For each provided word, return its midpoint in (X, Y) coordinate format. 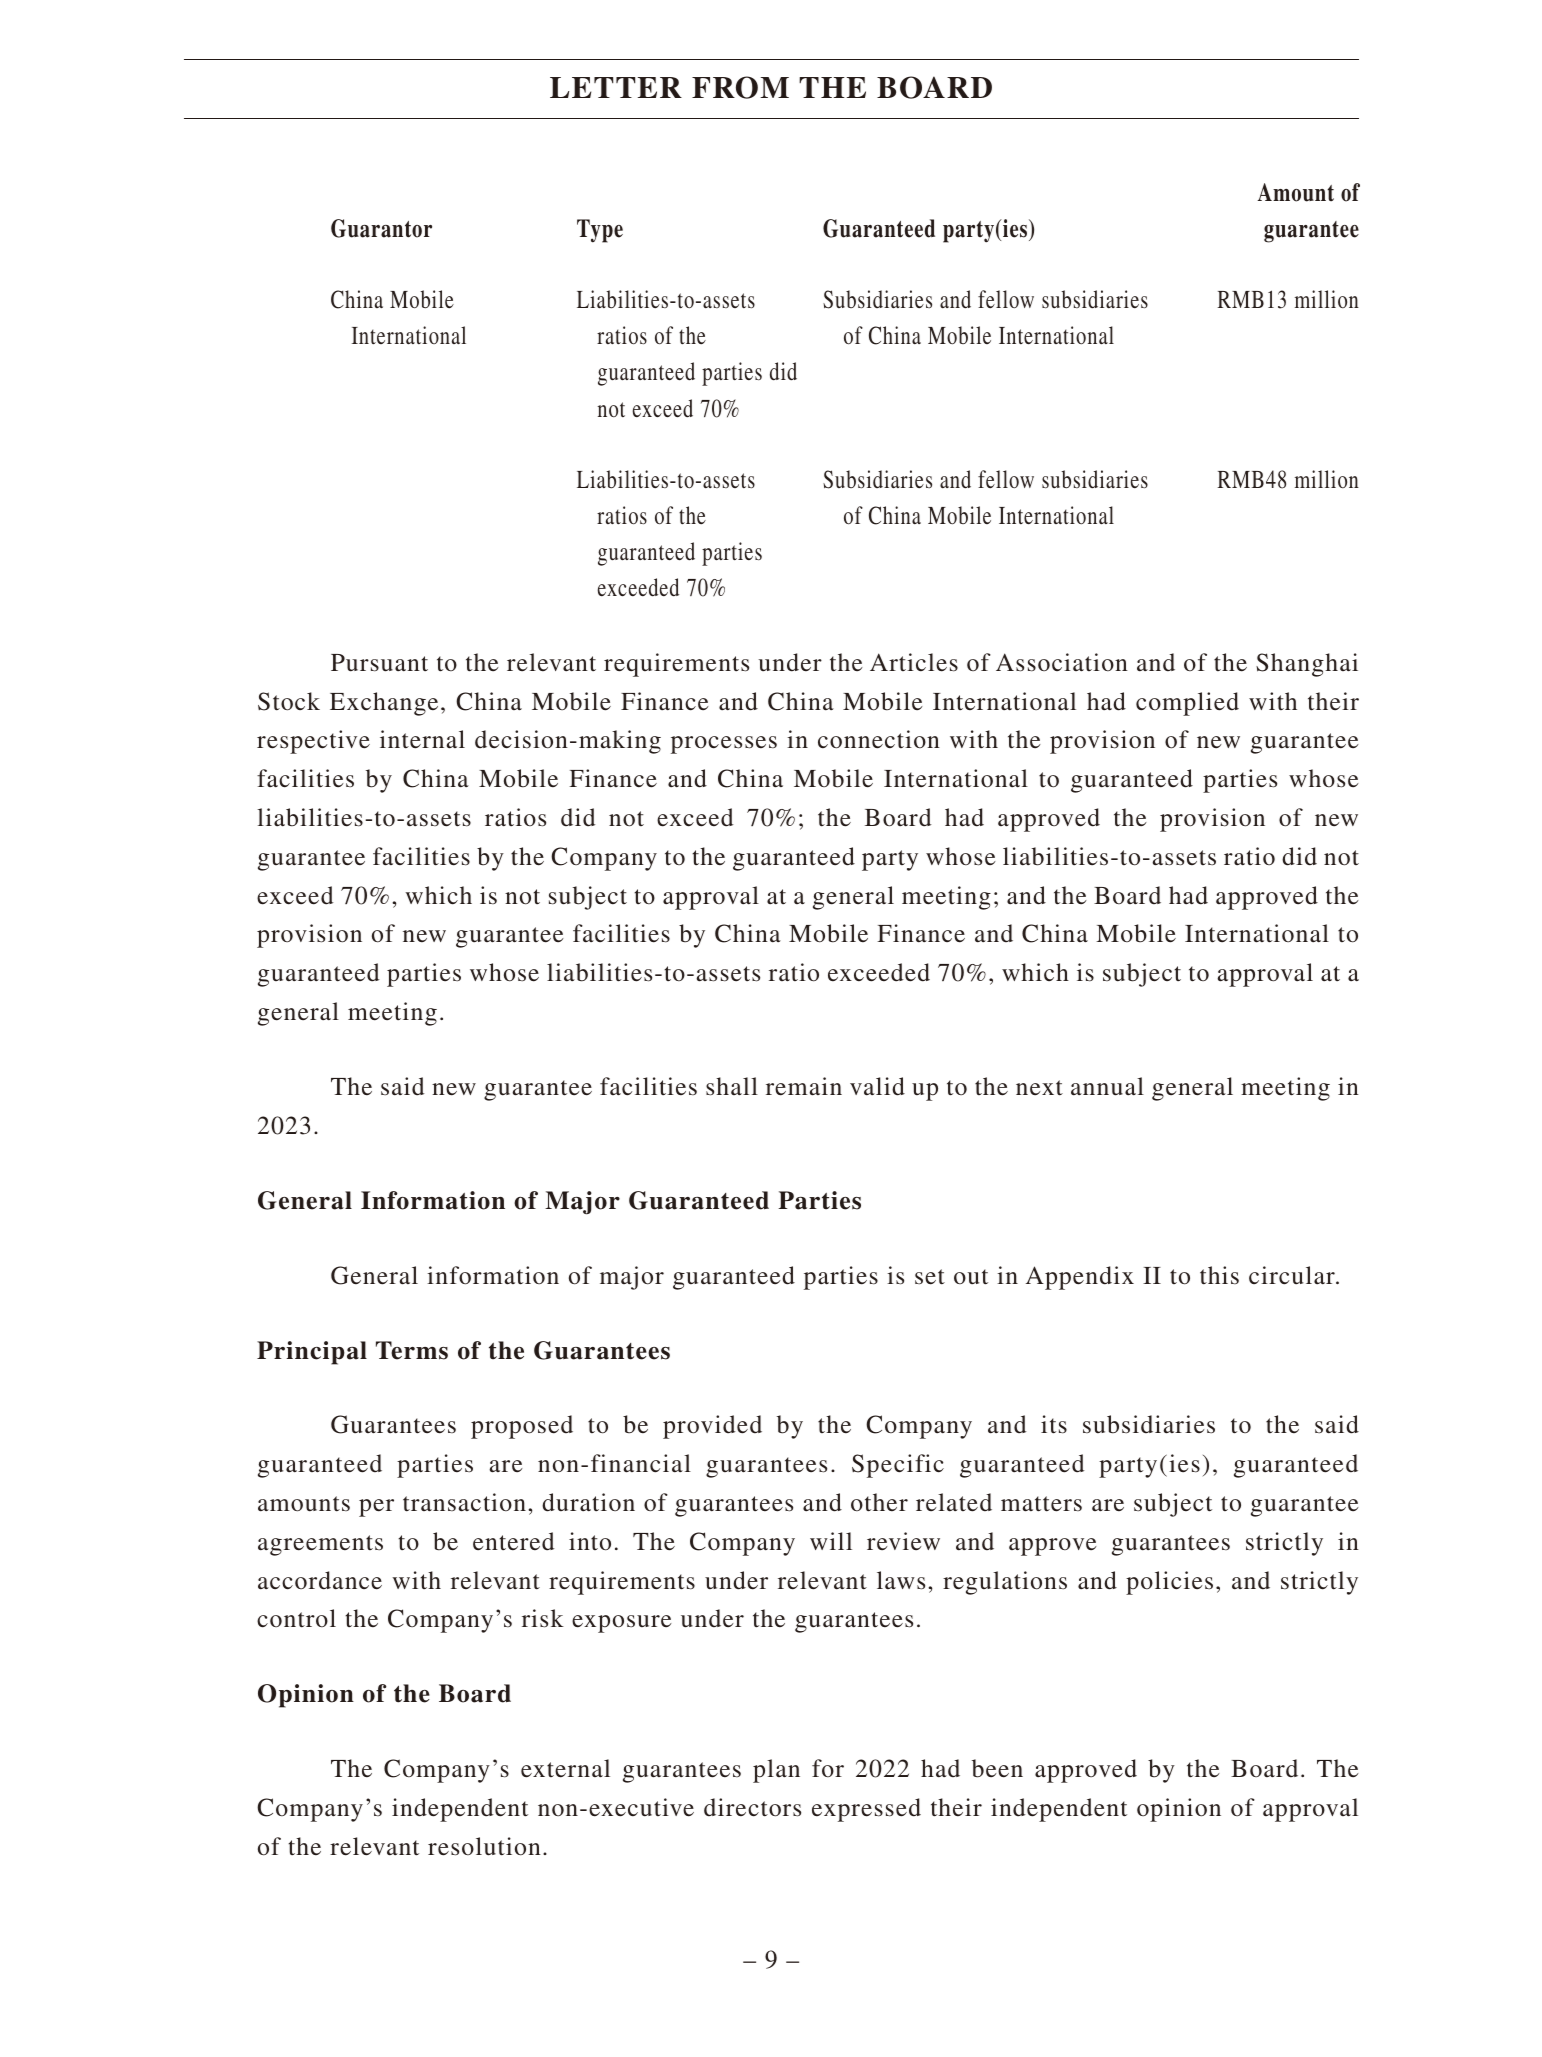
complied (1187, 704)
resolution (484, 1846)
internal (422, 739)
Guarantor (381, 228)
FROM (740, 87)
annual (1107, 1086)
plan (776, 1771)
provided (712, 1427)
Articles (914, 662)
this (1219, 1275)
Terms (412, 1350)
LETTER (616, 87)
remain (804, 1086)
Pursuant (379, 663)
